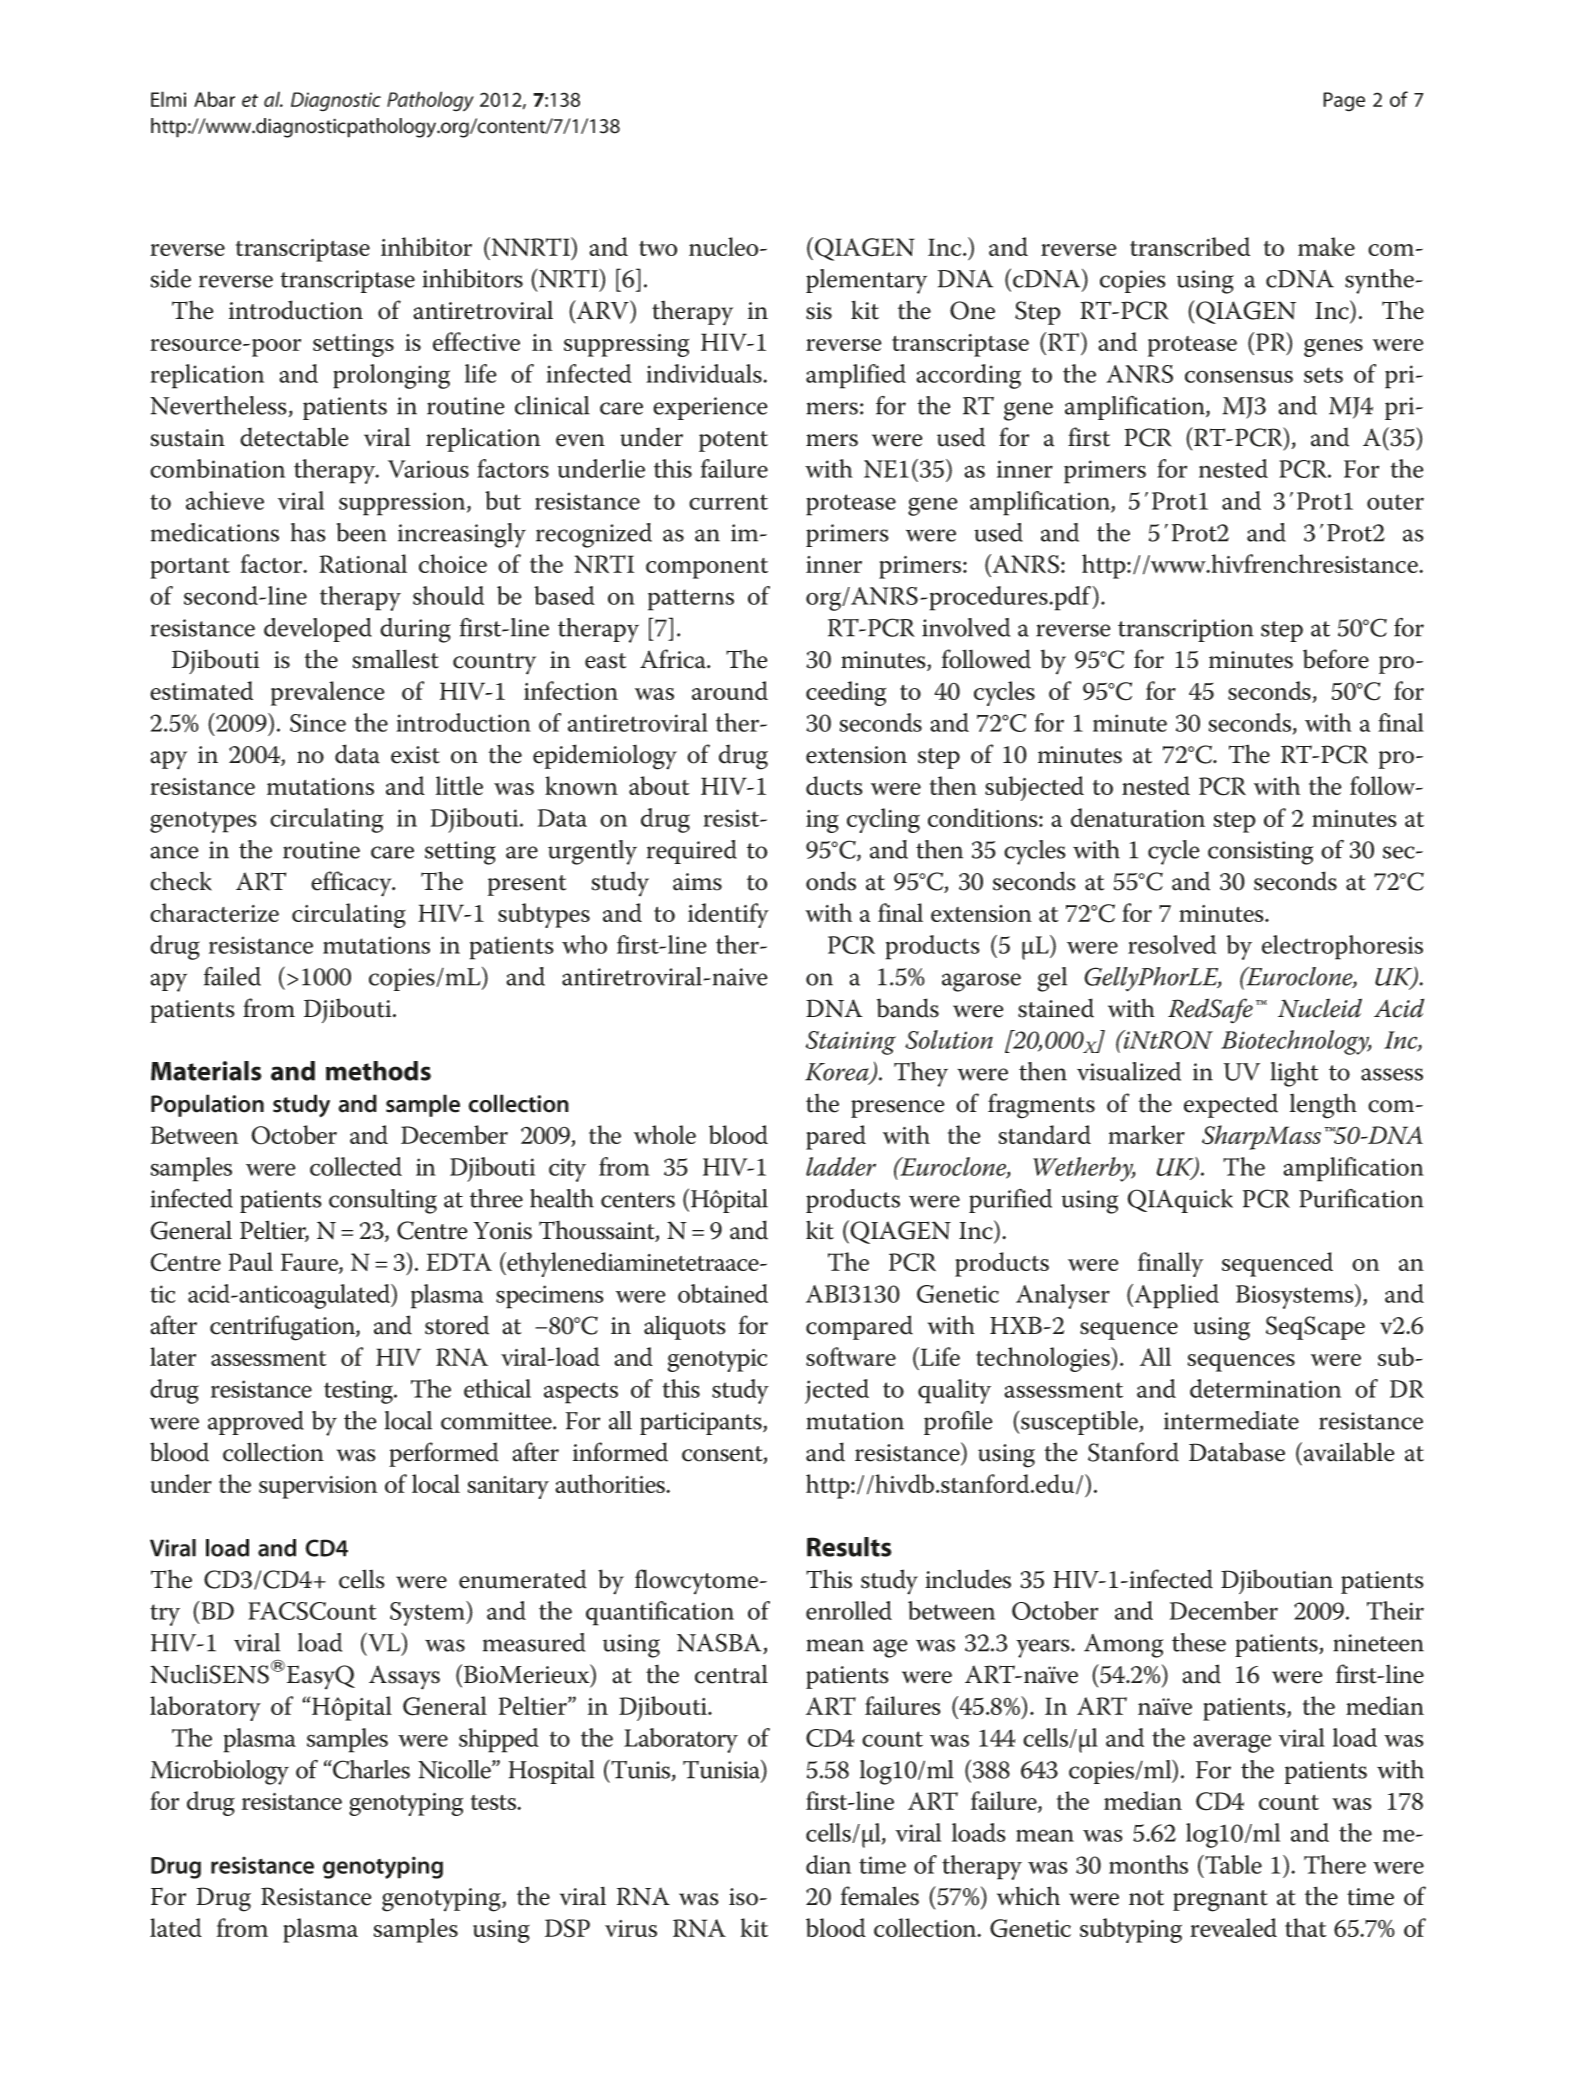 The image size is (1574, 2098). What do you see at coordinates (363, 563) in the screenshot?
I see `Rational` at bounding box center [363, 563].
